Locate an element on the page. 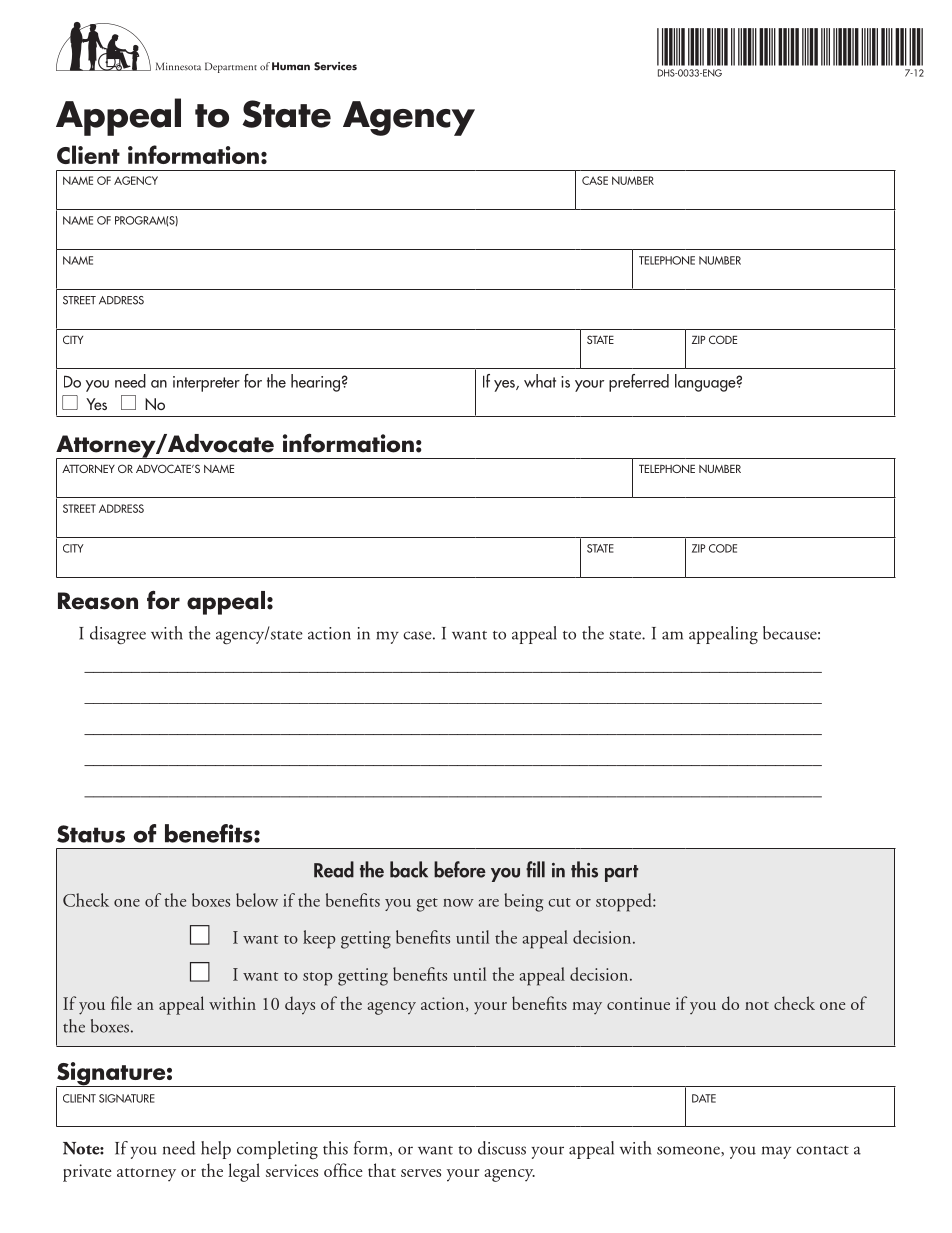 Image resolution: width=952 pixels, height=1233 pixels. continue is located at coordinates (638, 1003).
